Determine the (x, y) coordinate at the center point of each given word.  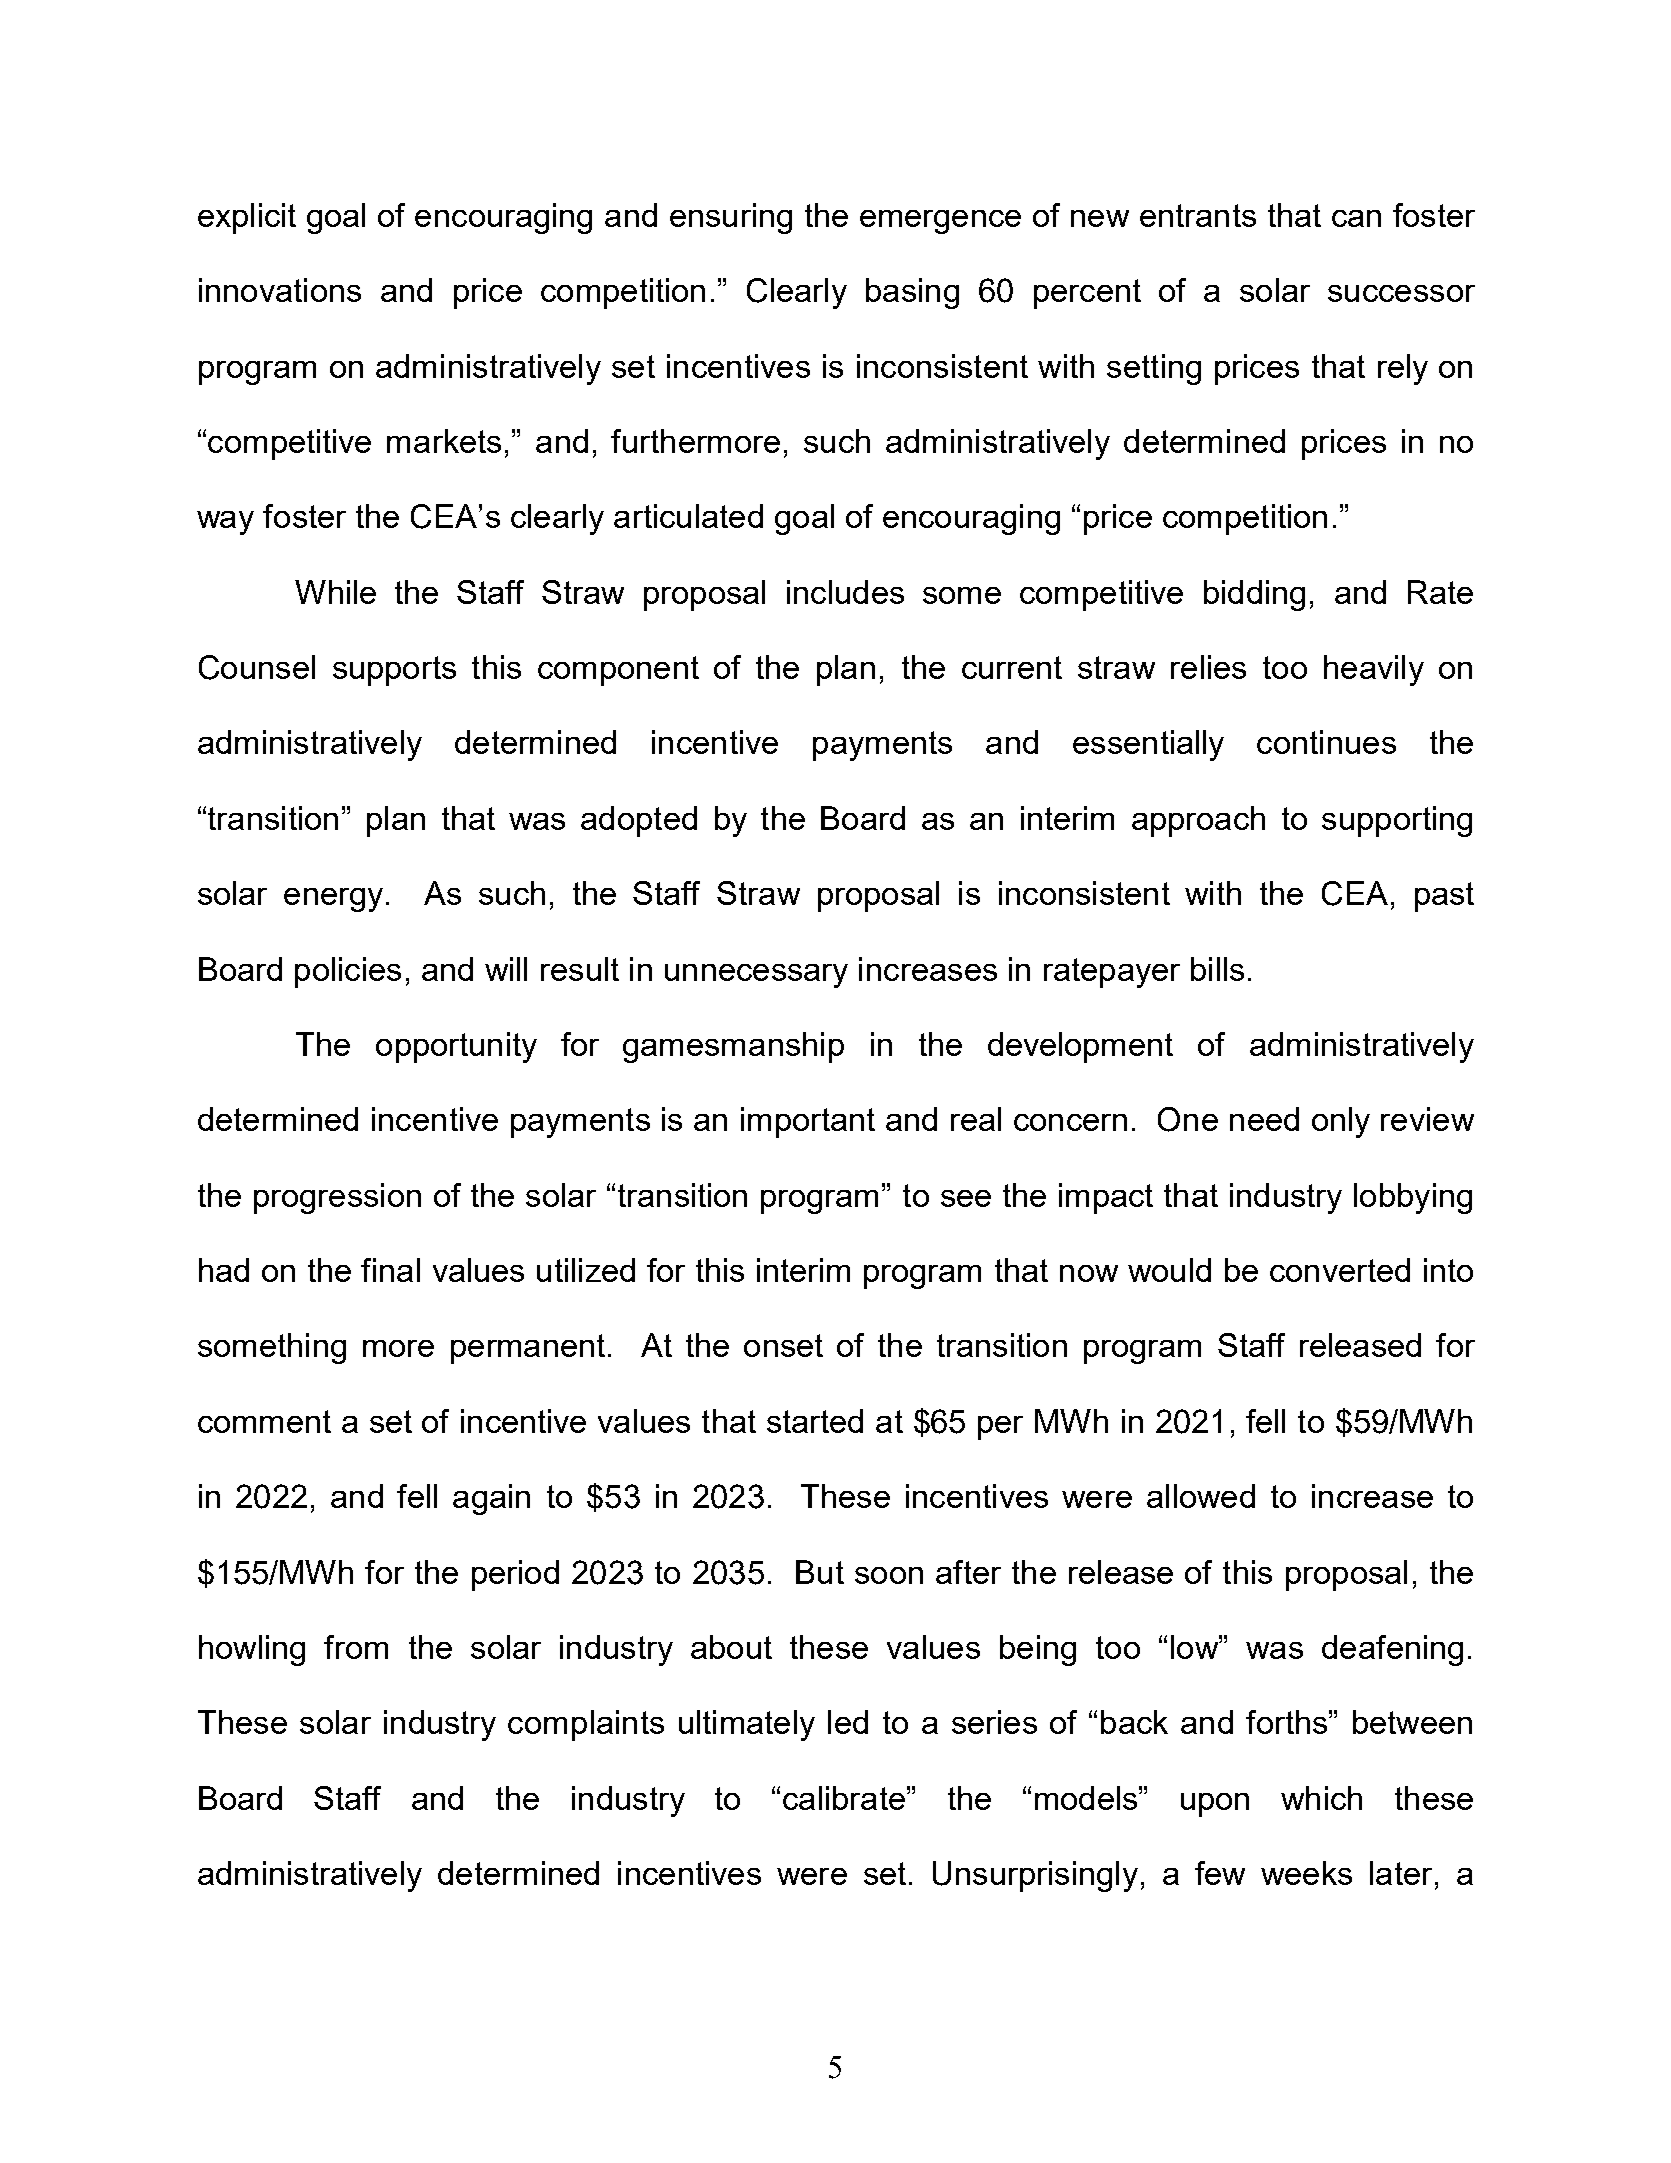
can (1356, 218)
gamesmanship (733, 1047)
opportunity (456, 1047)
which (1321, 1798)
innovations (280, 290)
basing (912, 293)
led (848, 1722)
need (1264, 1119)
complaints (586, 1725)
